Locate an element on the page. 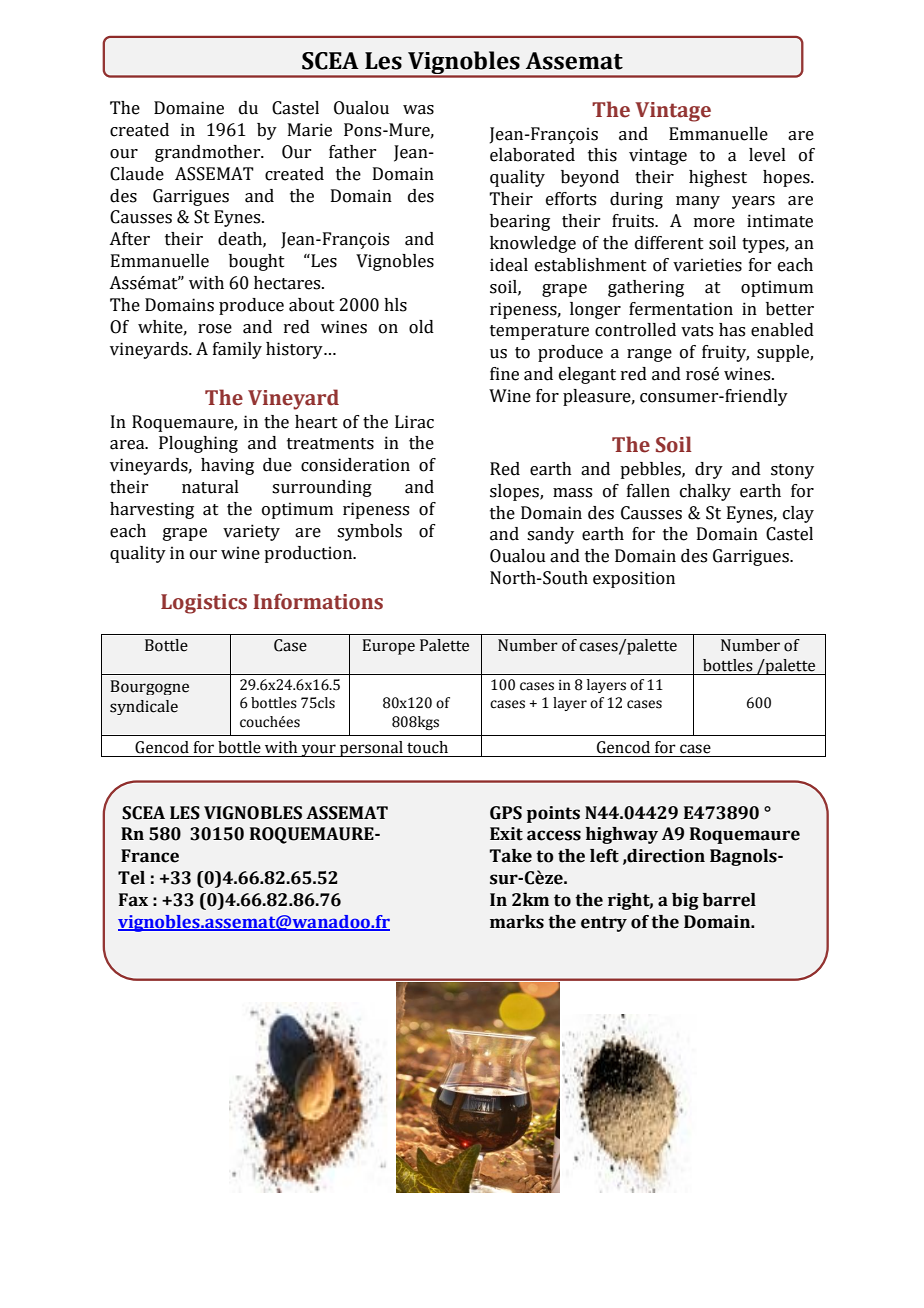  grandmother is located at coordinates (209, 153).
